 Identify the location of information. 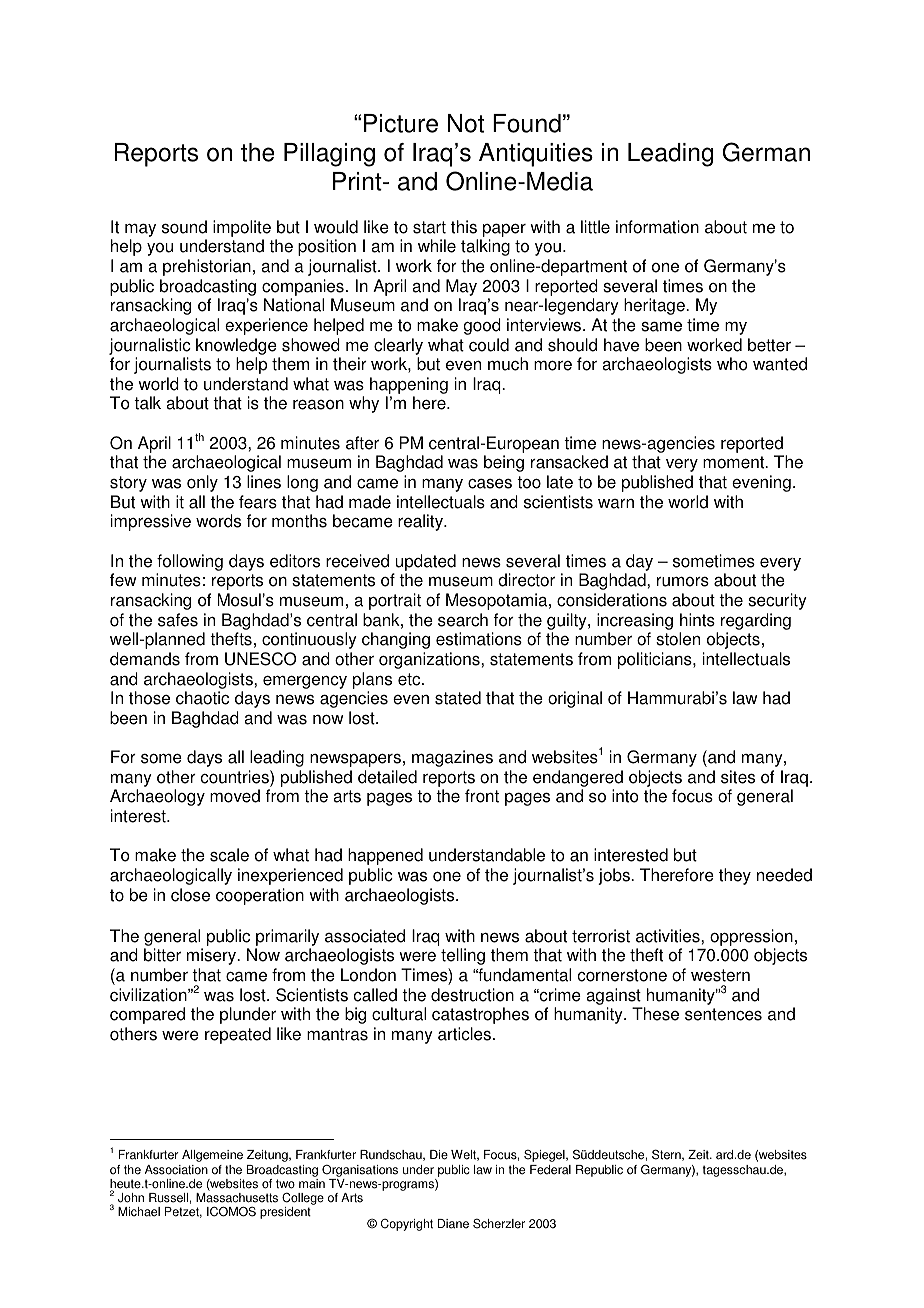
(657, 227).
